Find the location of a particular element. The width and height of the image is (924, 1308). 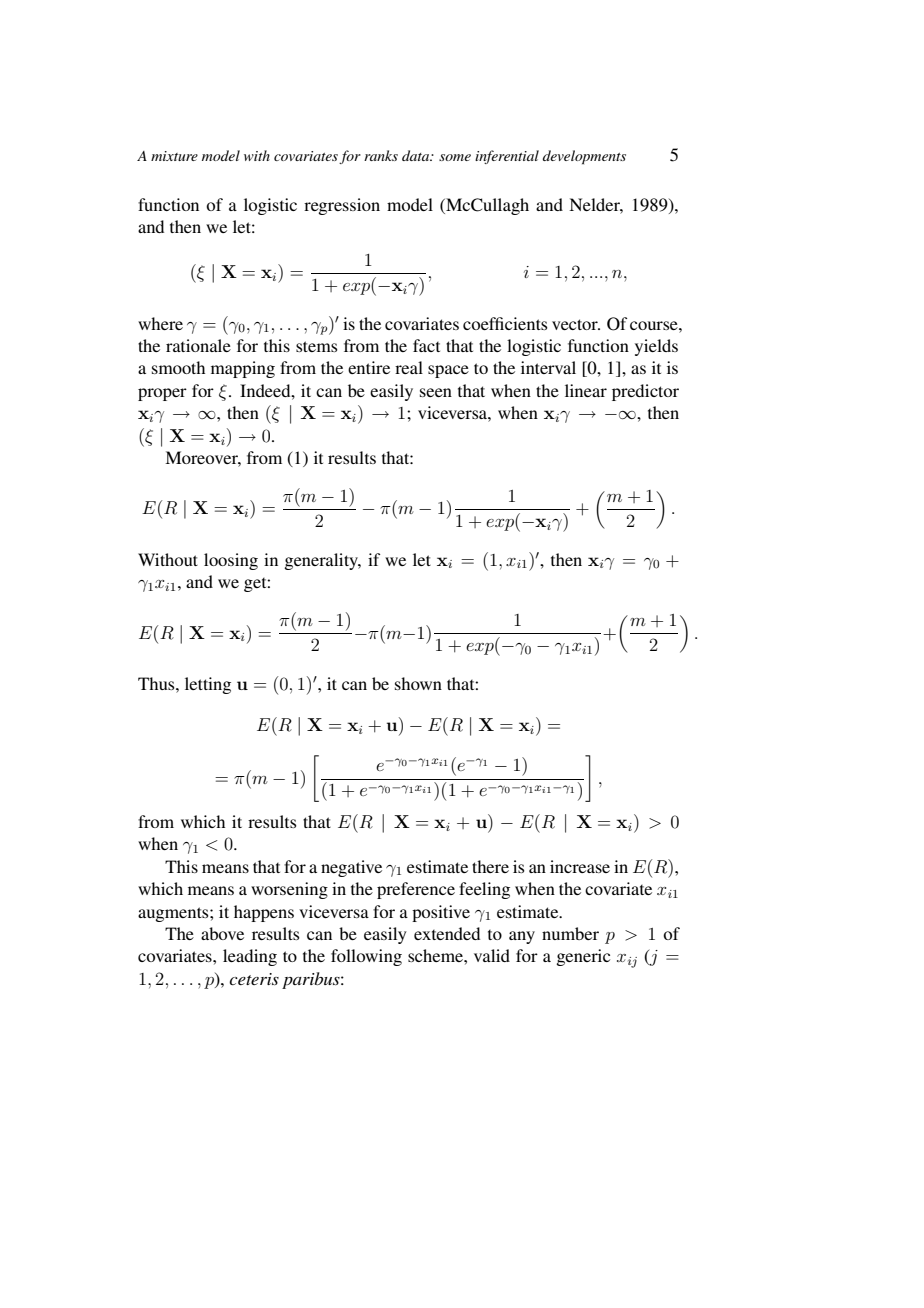

linear is located at coordinates (586, 390).
